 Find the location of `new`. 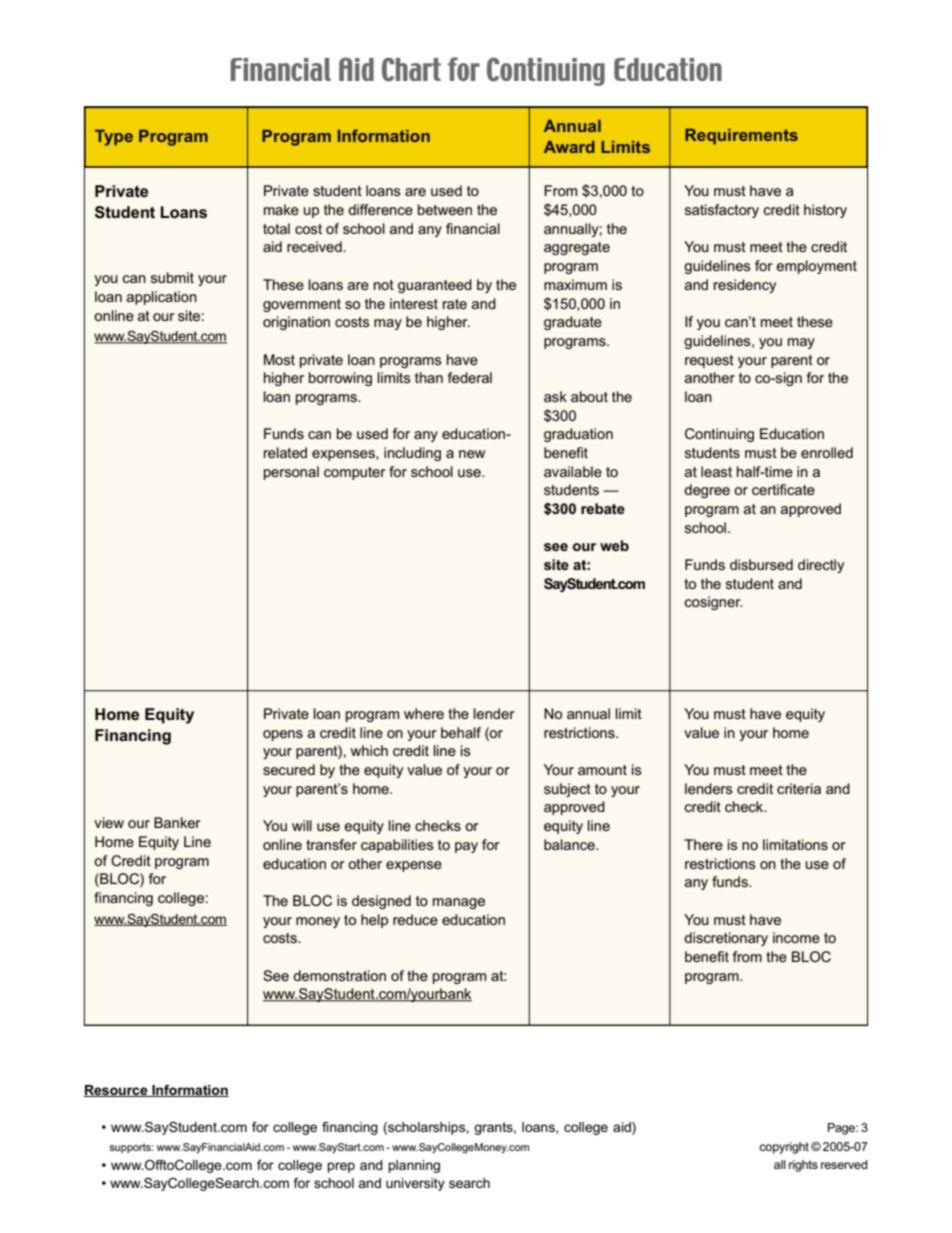

new is located at coordinates (472, 454).
